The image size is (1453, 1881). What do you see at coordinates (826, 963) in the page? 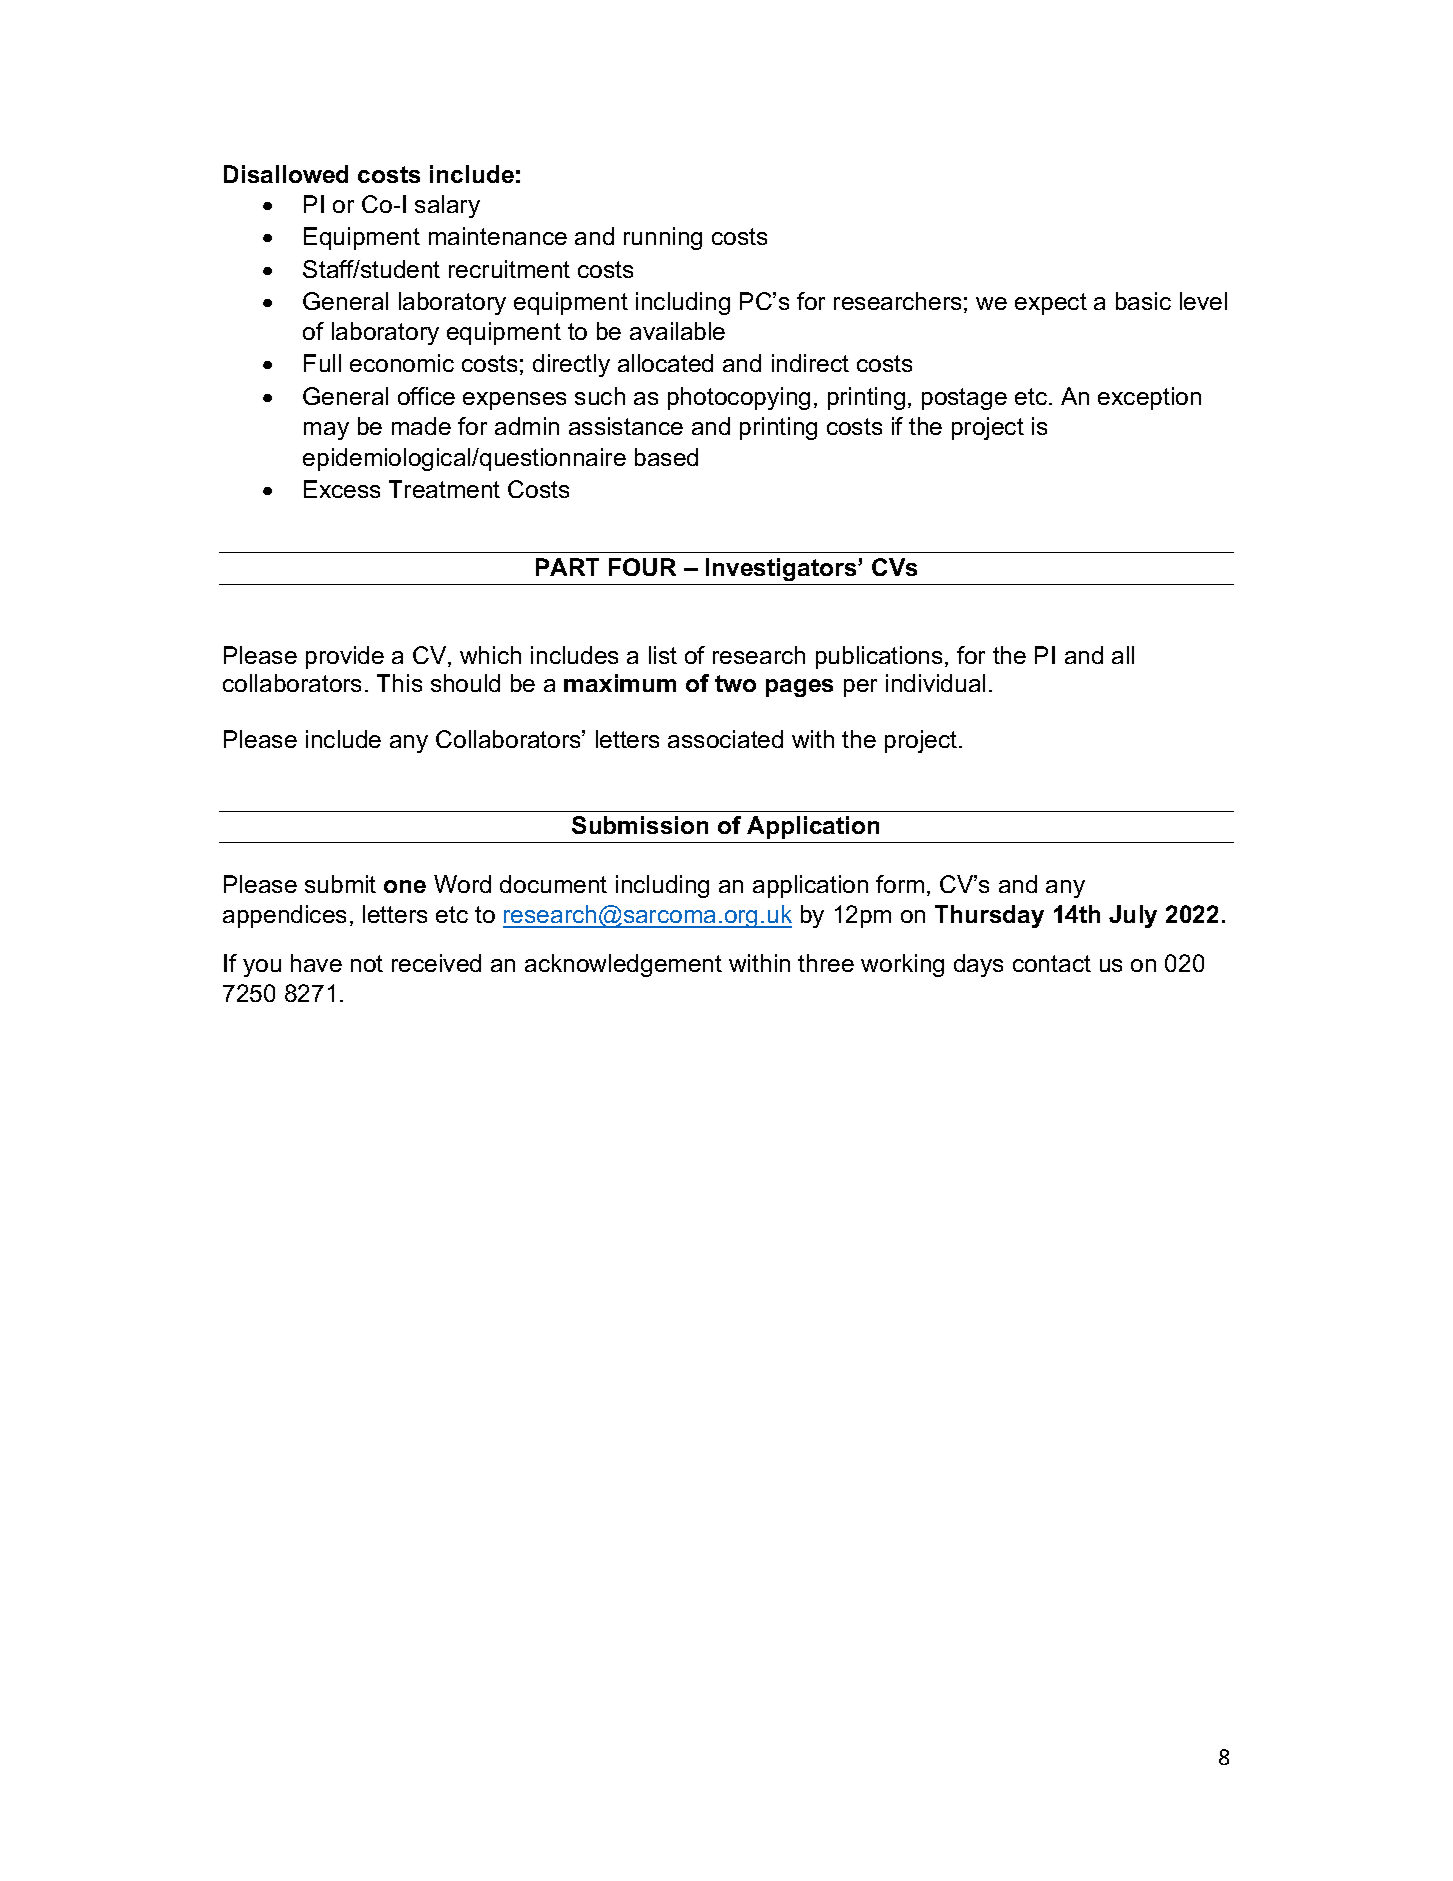
I see `three` at bounding box center [826, 963].
